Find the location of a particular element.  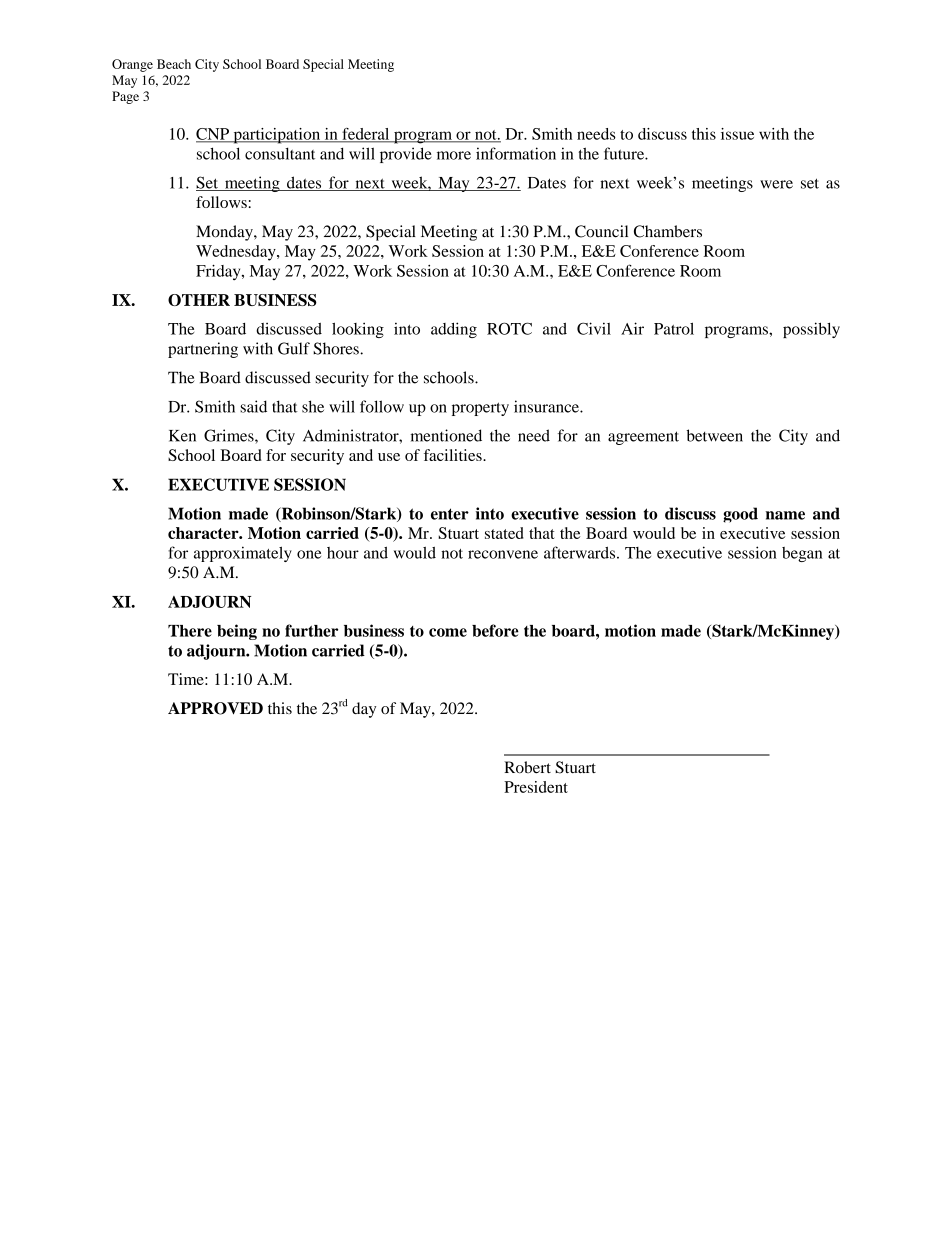

APPROVED is located at coordinates (215, 708).
